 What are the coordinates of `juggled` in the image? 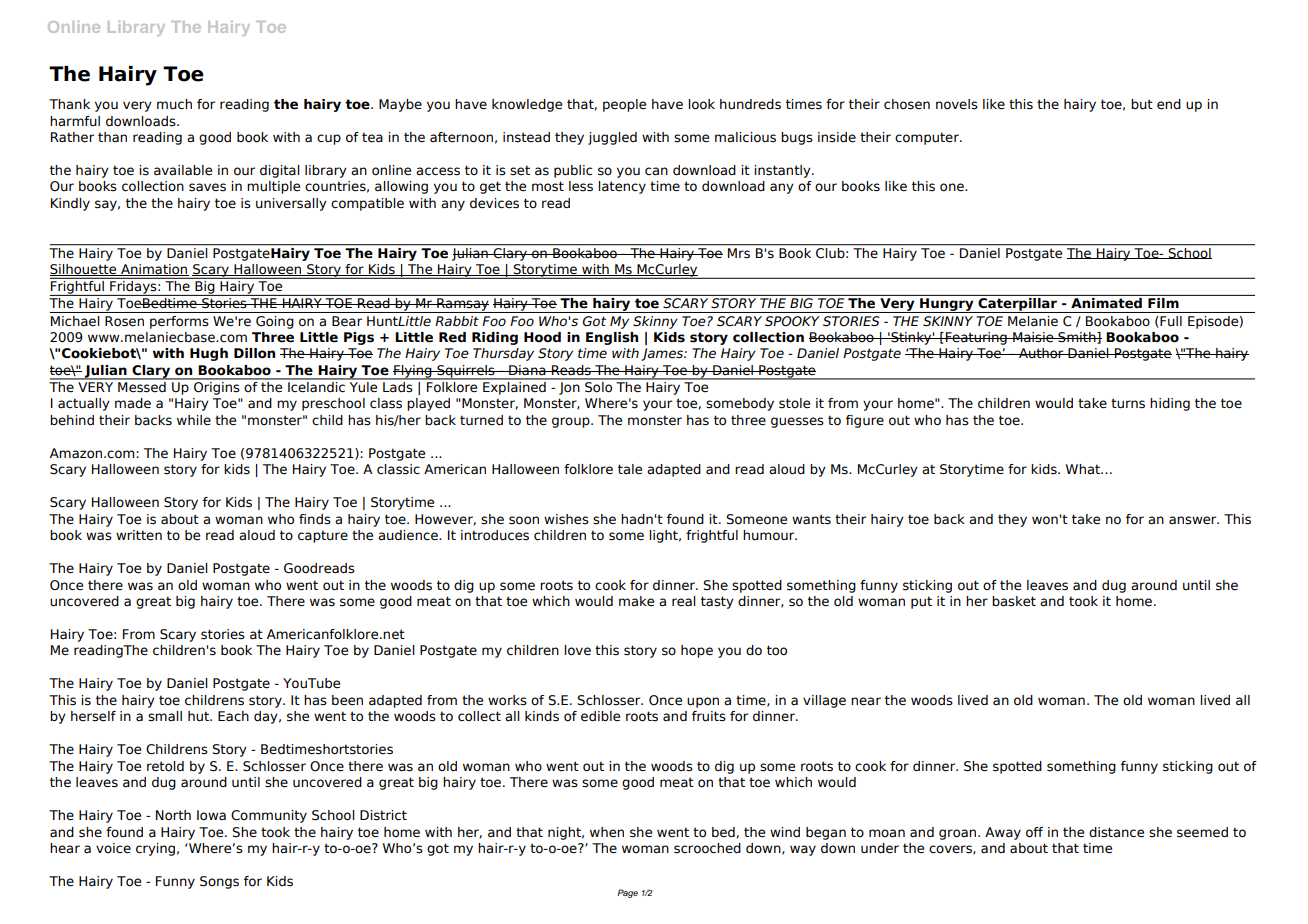 It's located at (612, 138).
